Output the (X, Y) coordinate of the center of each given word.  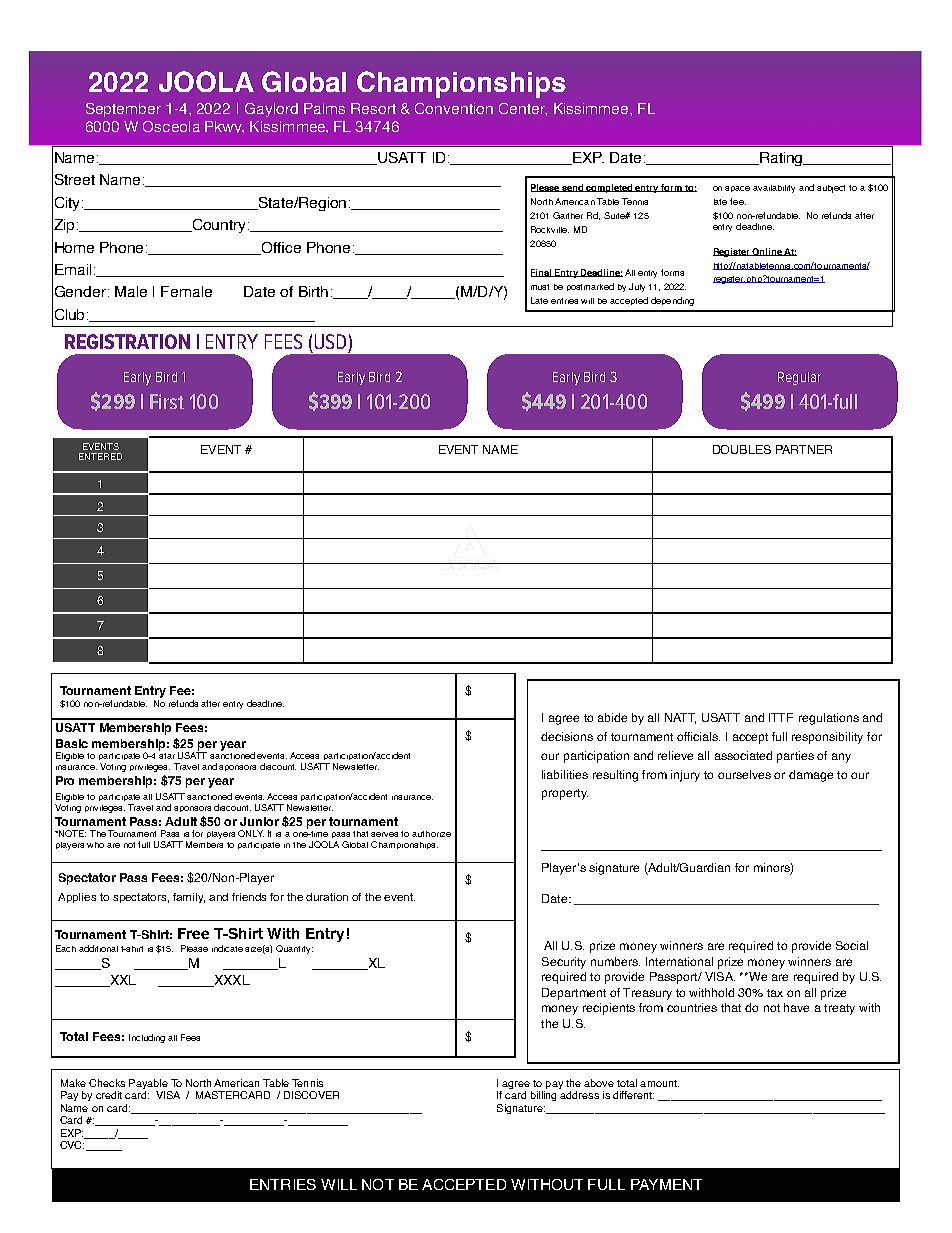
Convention (454, 108)
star (167, 756)
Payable (149, 1085)
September (123, 110)
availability (774, 189)
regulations (829, 719)
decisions (567, 736)
